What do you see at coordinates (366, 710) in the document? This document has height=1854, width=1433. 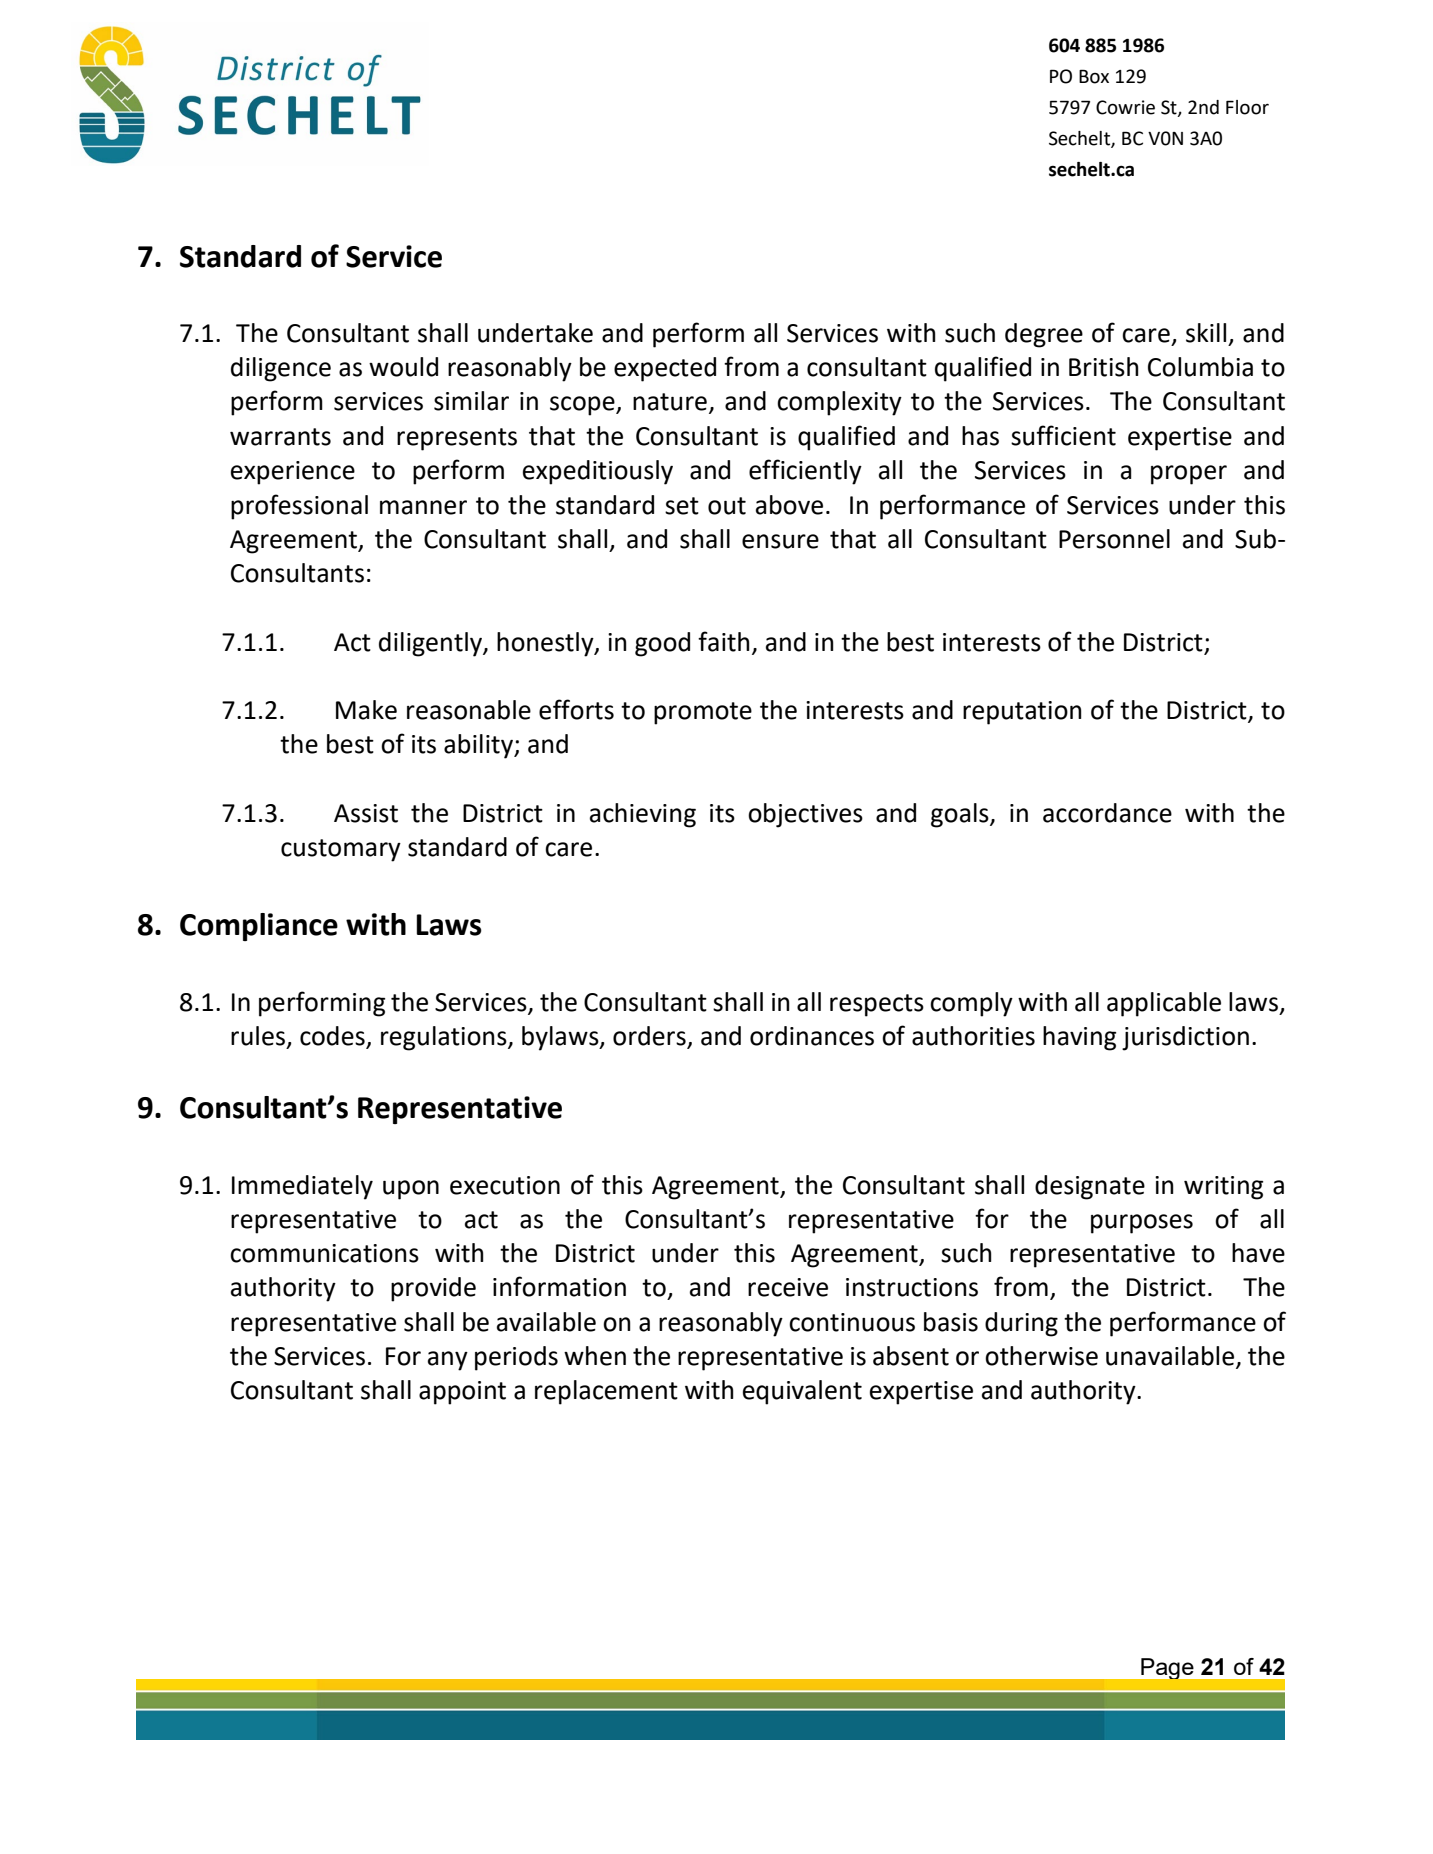 I see `Make` at bounding box center [366, 710].
